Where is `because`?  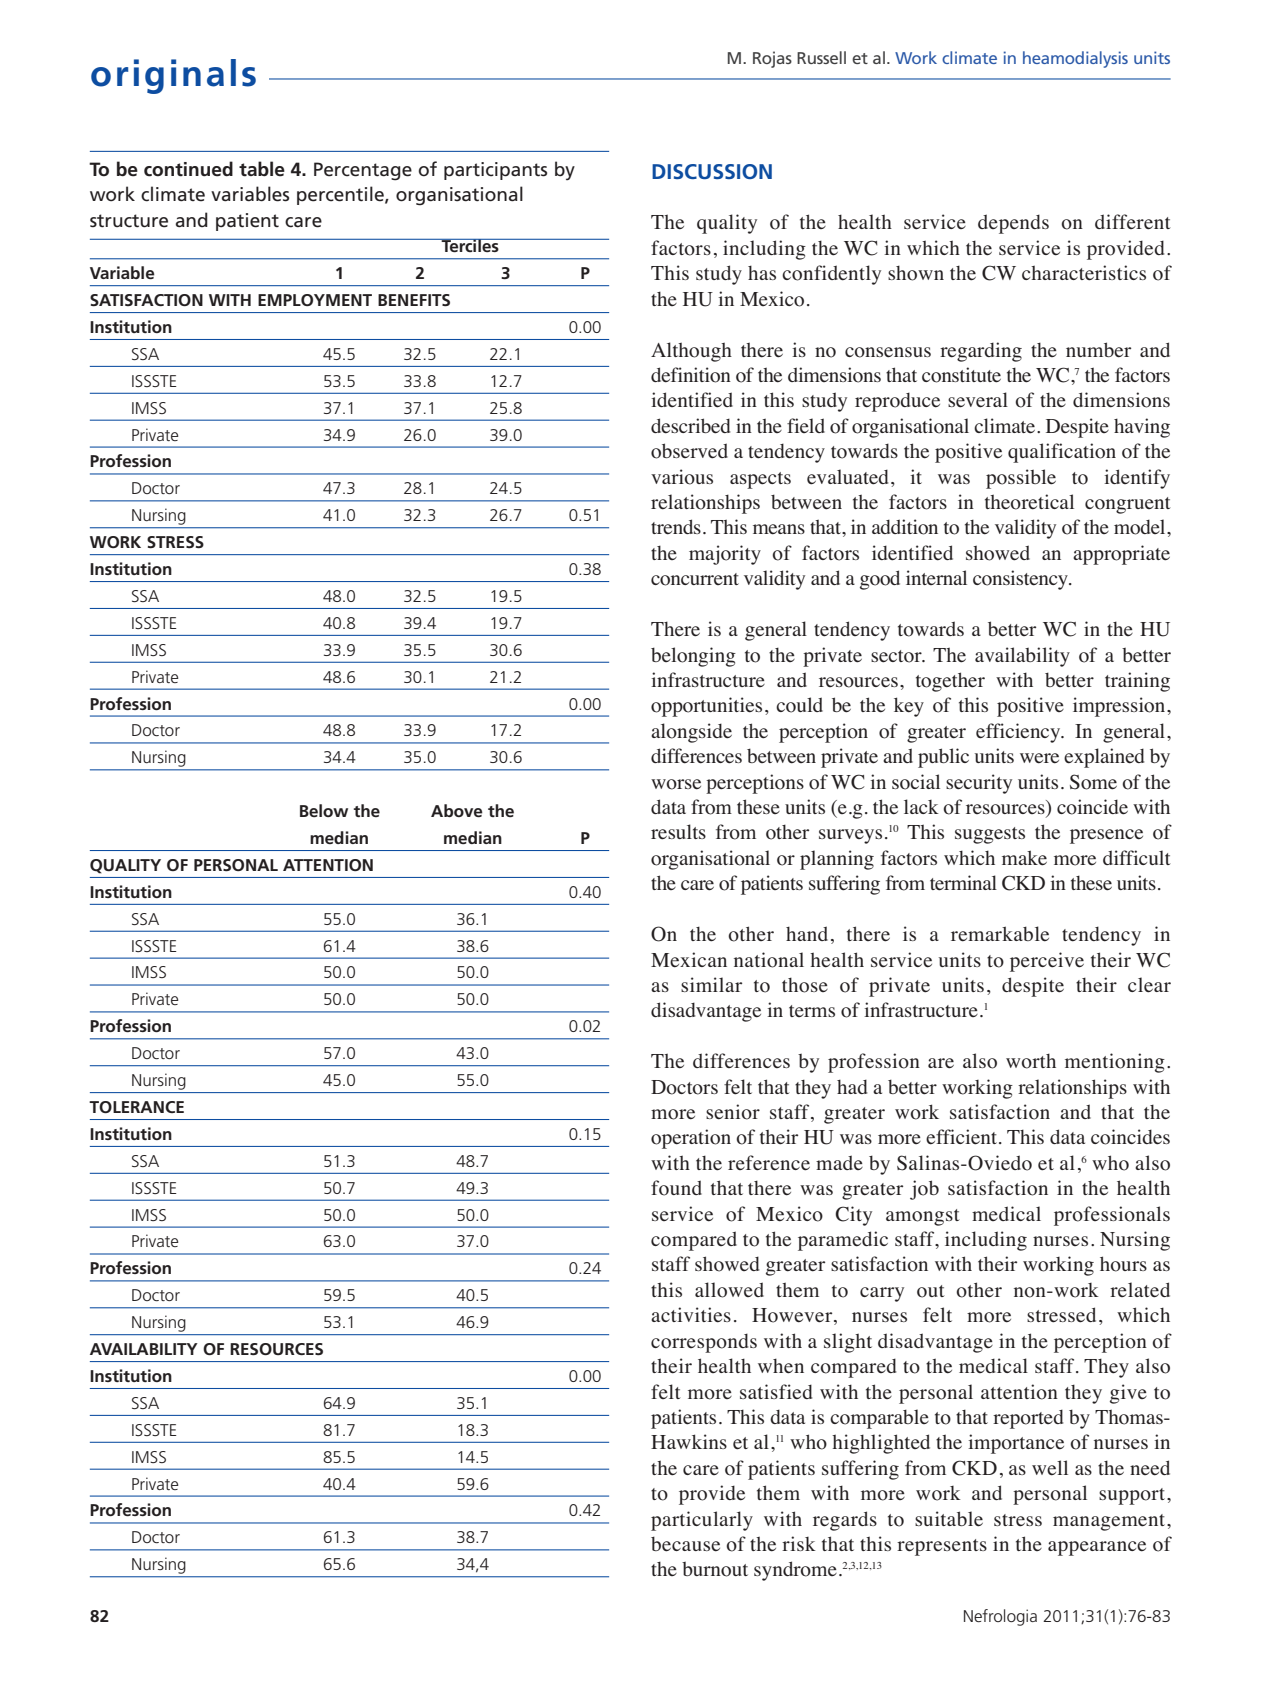 because is located at coordinates (685, 1544).
